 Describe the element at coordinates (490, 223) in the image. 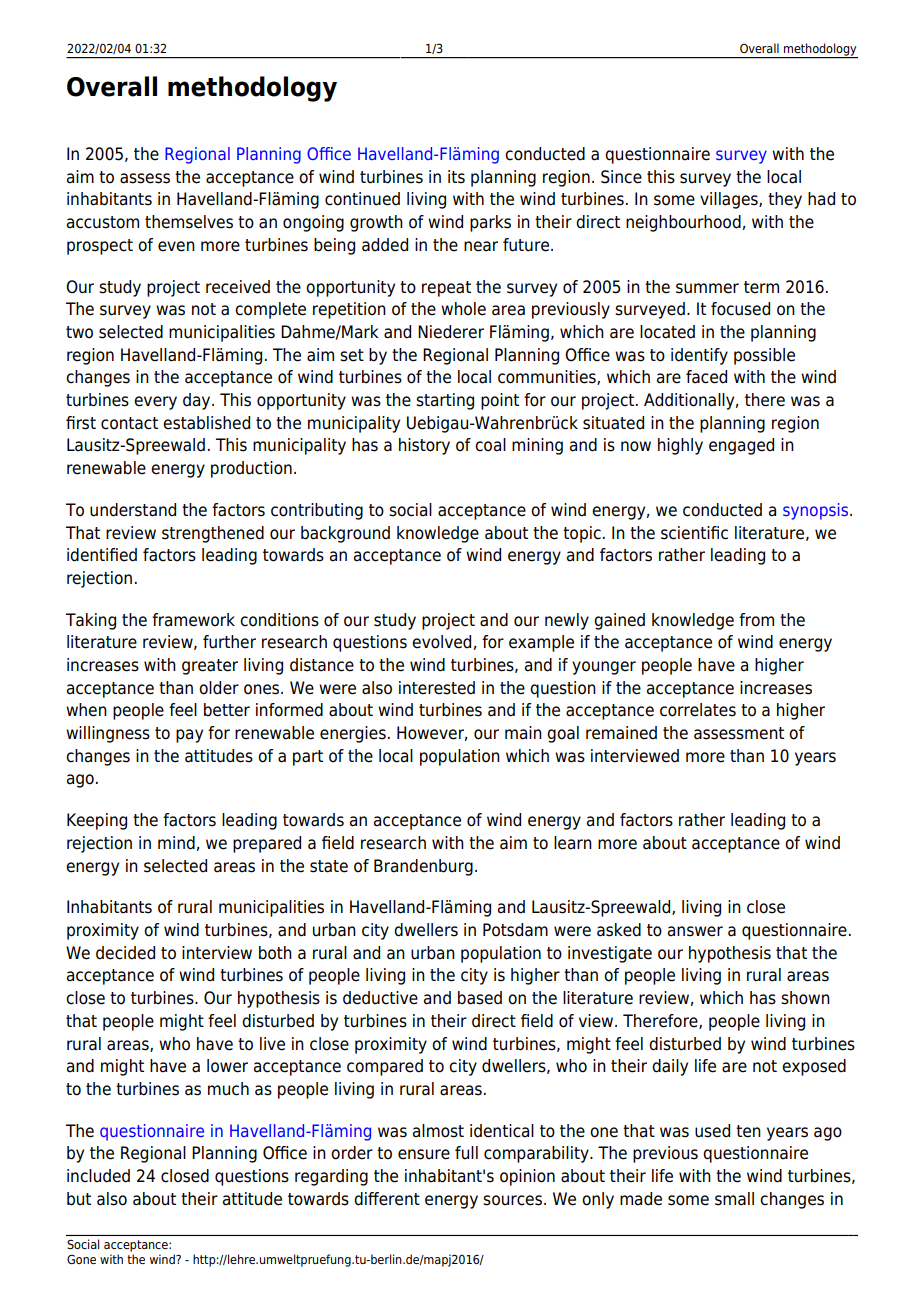

I see `parks` at that location.
